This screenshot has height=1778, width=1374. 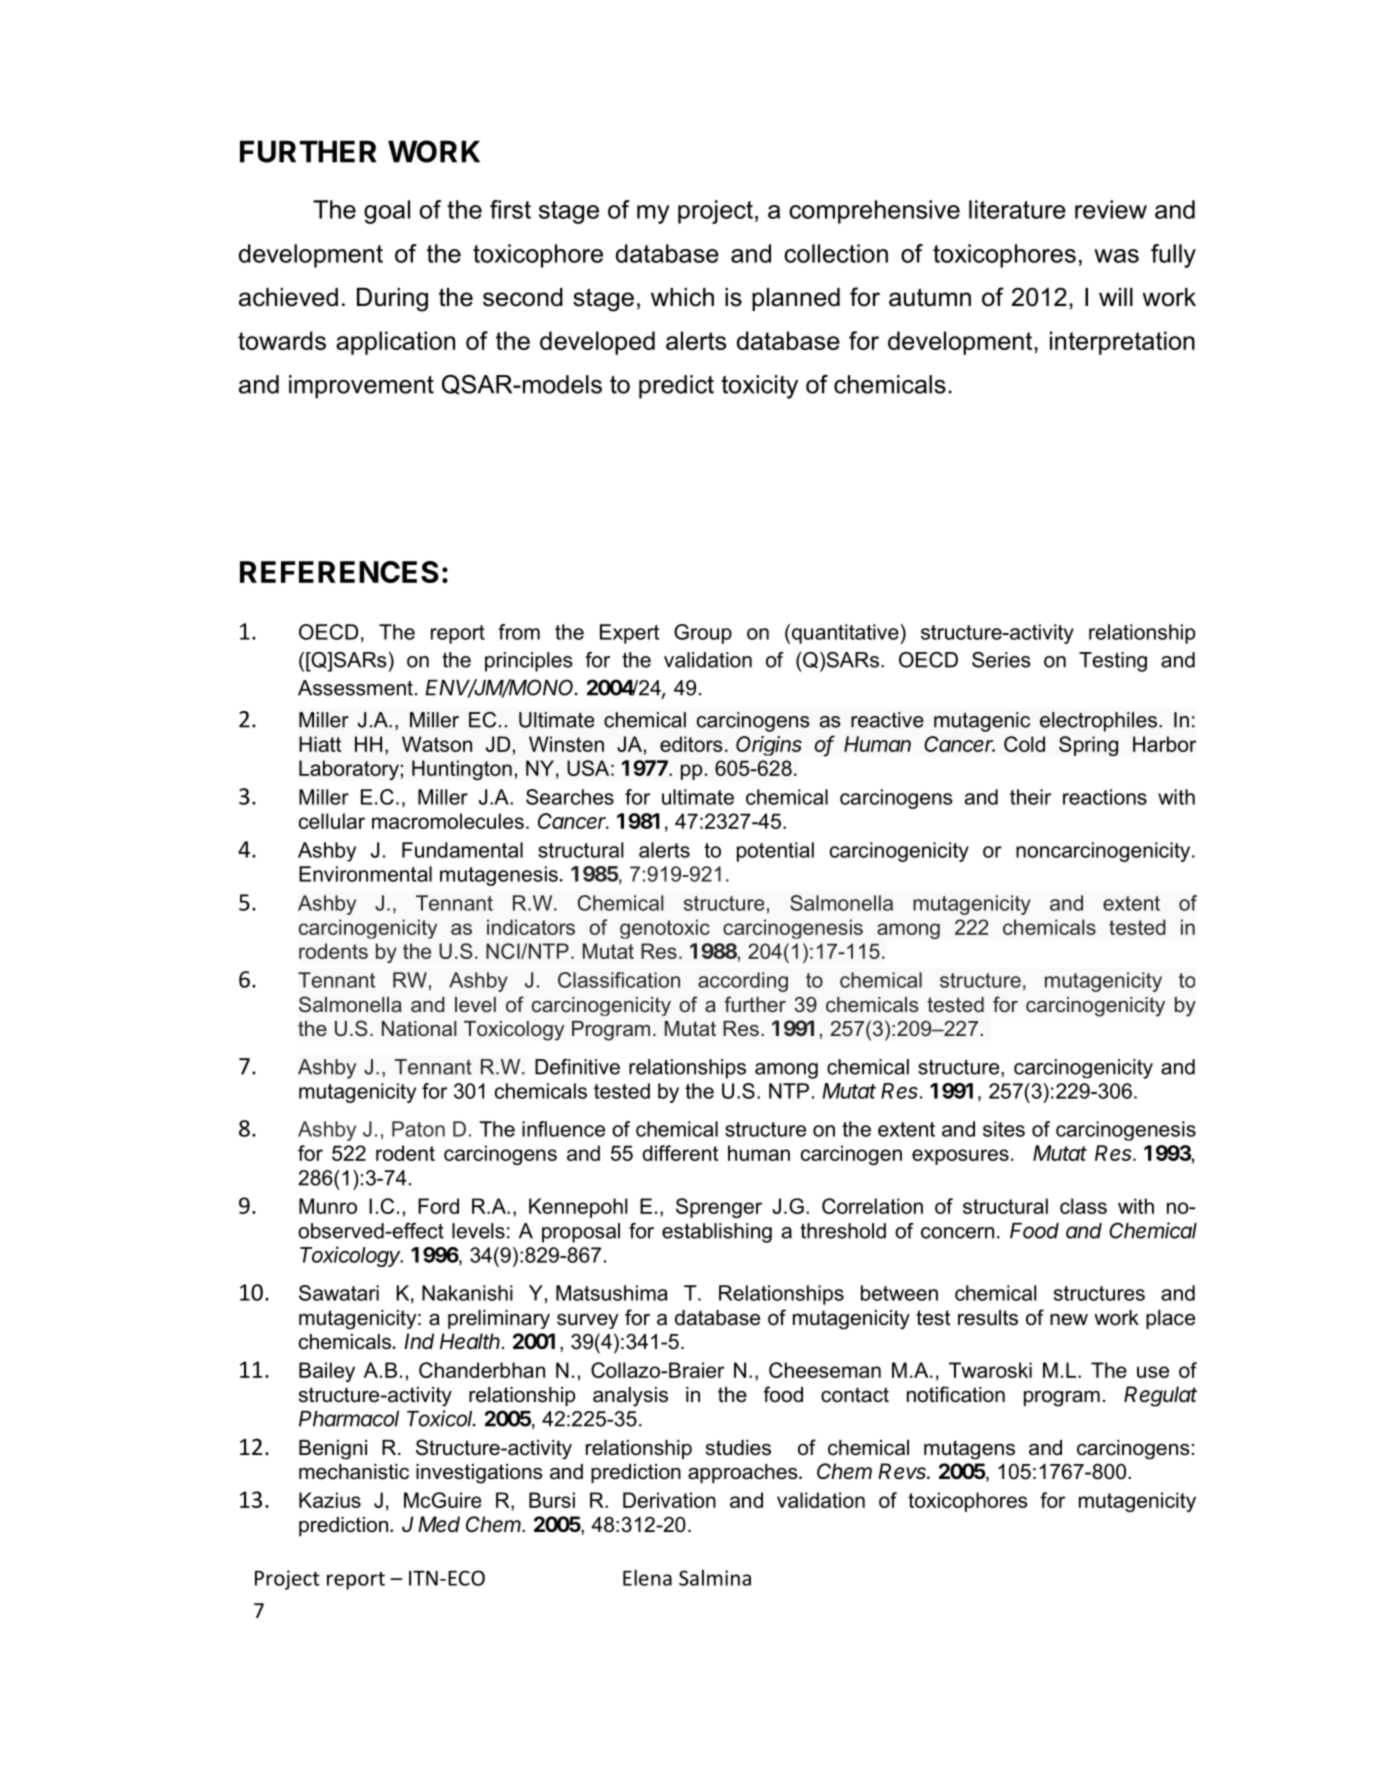 I want to click on was, so click(x=1116, y=256).
